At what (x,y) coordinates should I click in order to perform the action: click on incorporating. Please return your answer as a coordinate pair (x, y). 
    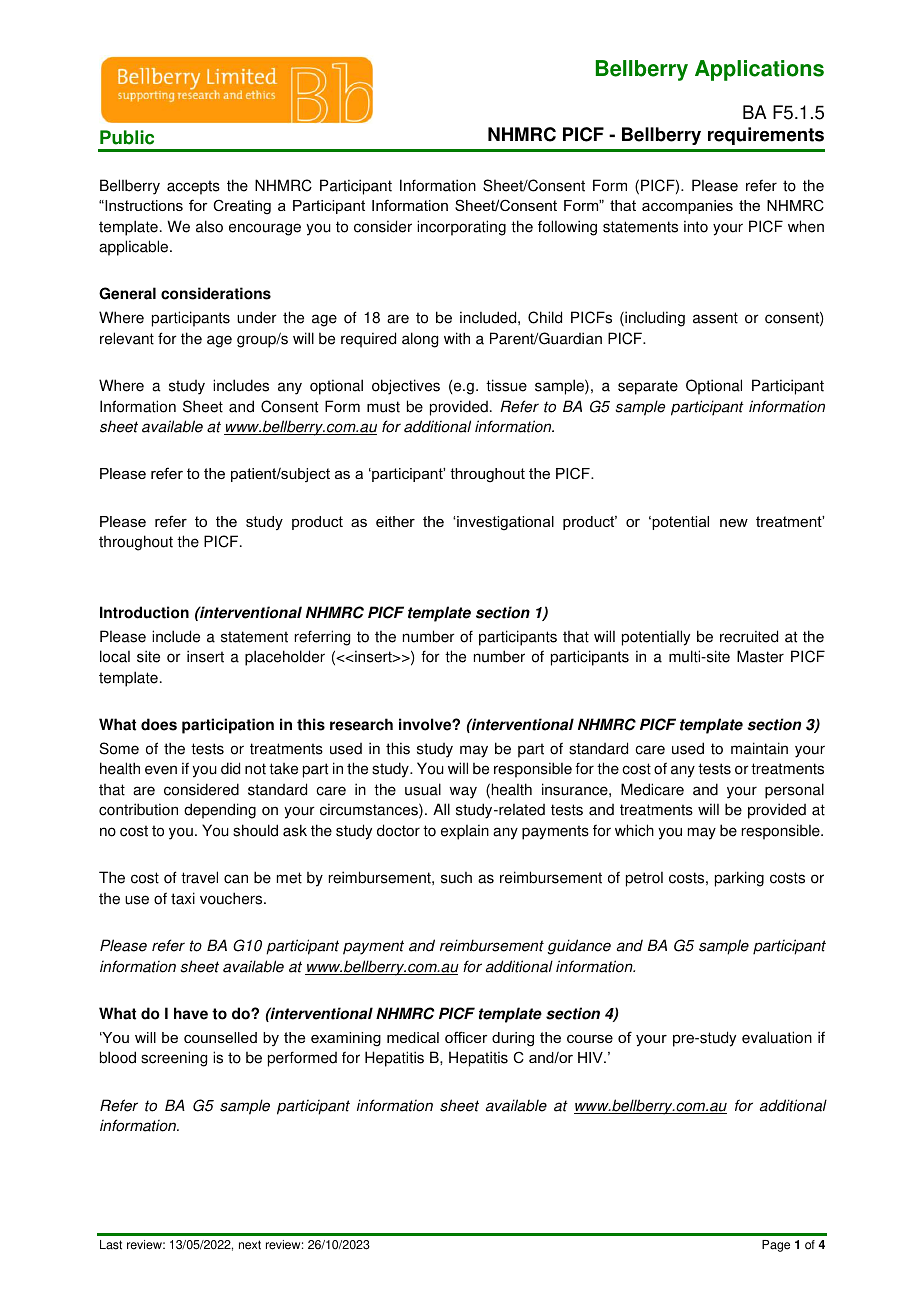
    Looking at the image, I should click on (461, 228).
